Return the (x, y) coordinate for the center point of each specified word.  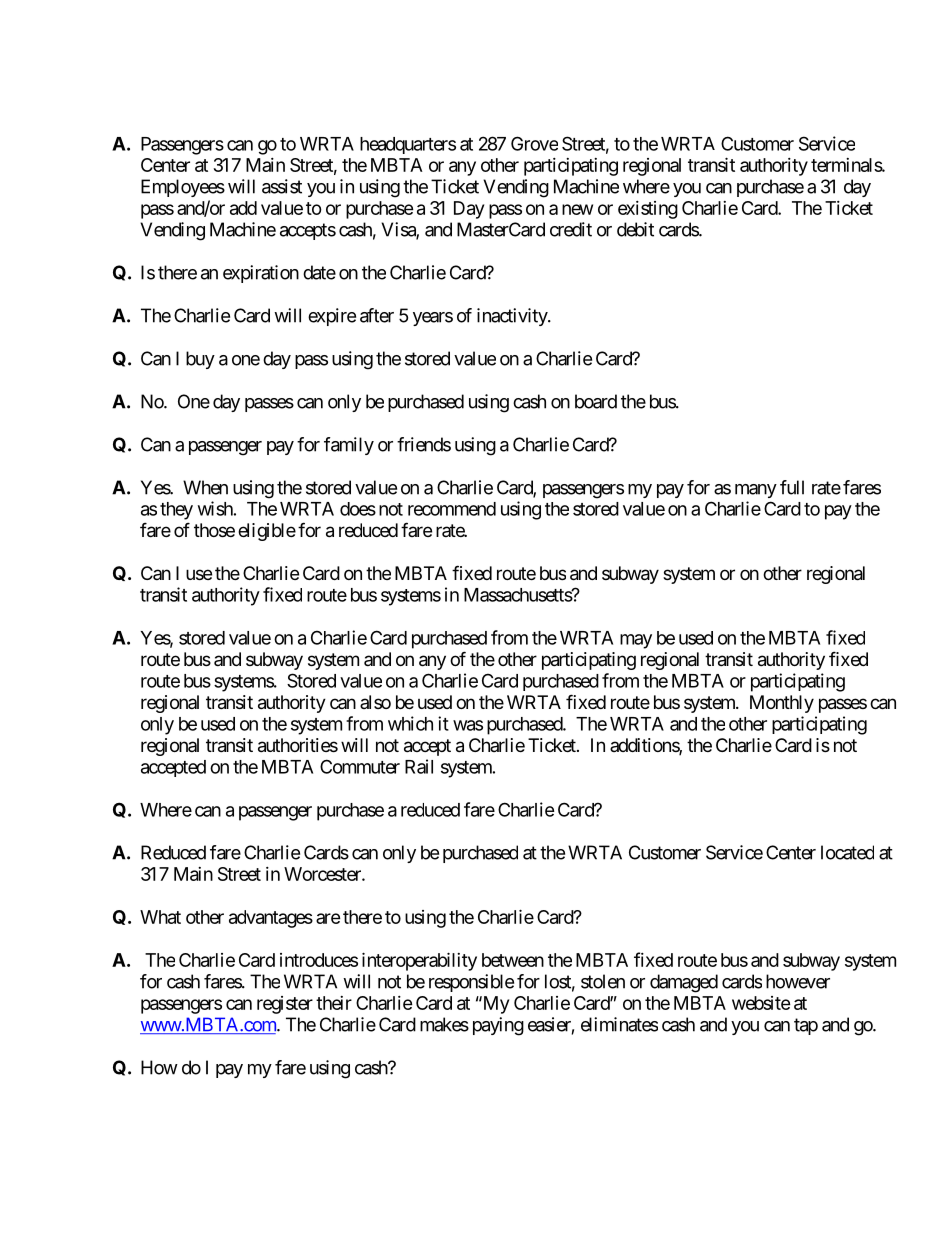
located (847, 852)
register (285, 1005)
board (596, 401)
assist (282, 186)
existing (648, 210)
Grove (534, 143)
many (756, 491)
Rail (419, 766)
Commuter (360, 766)
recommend (452, 509)
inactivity (513, 317)
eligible (267, 532)
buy (200, 360)
